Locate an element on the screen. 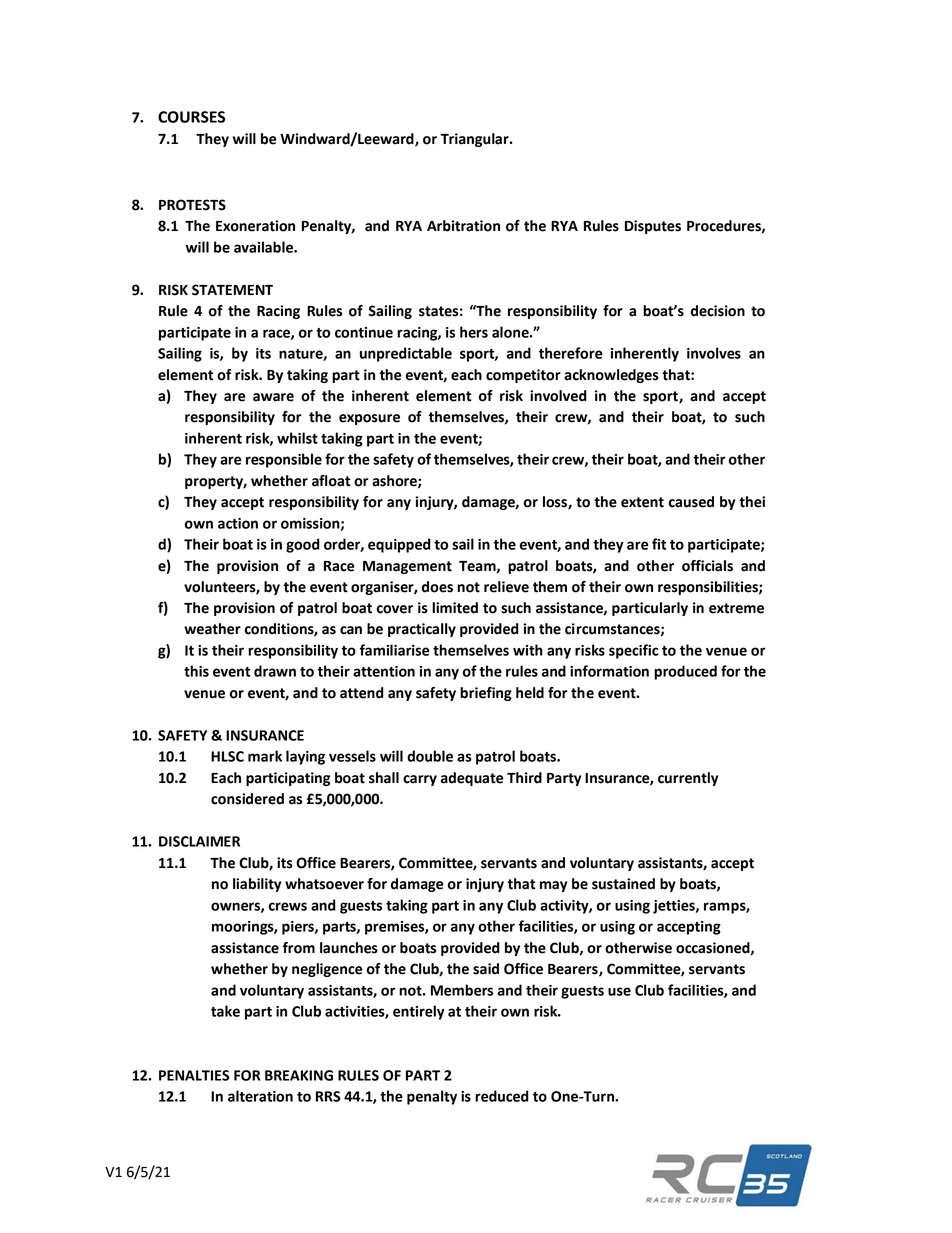 The width and height of the screenshot is (952, 1233). Disputes is located at coordinates (653, 227).
